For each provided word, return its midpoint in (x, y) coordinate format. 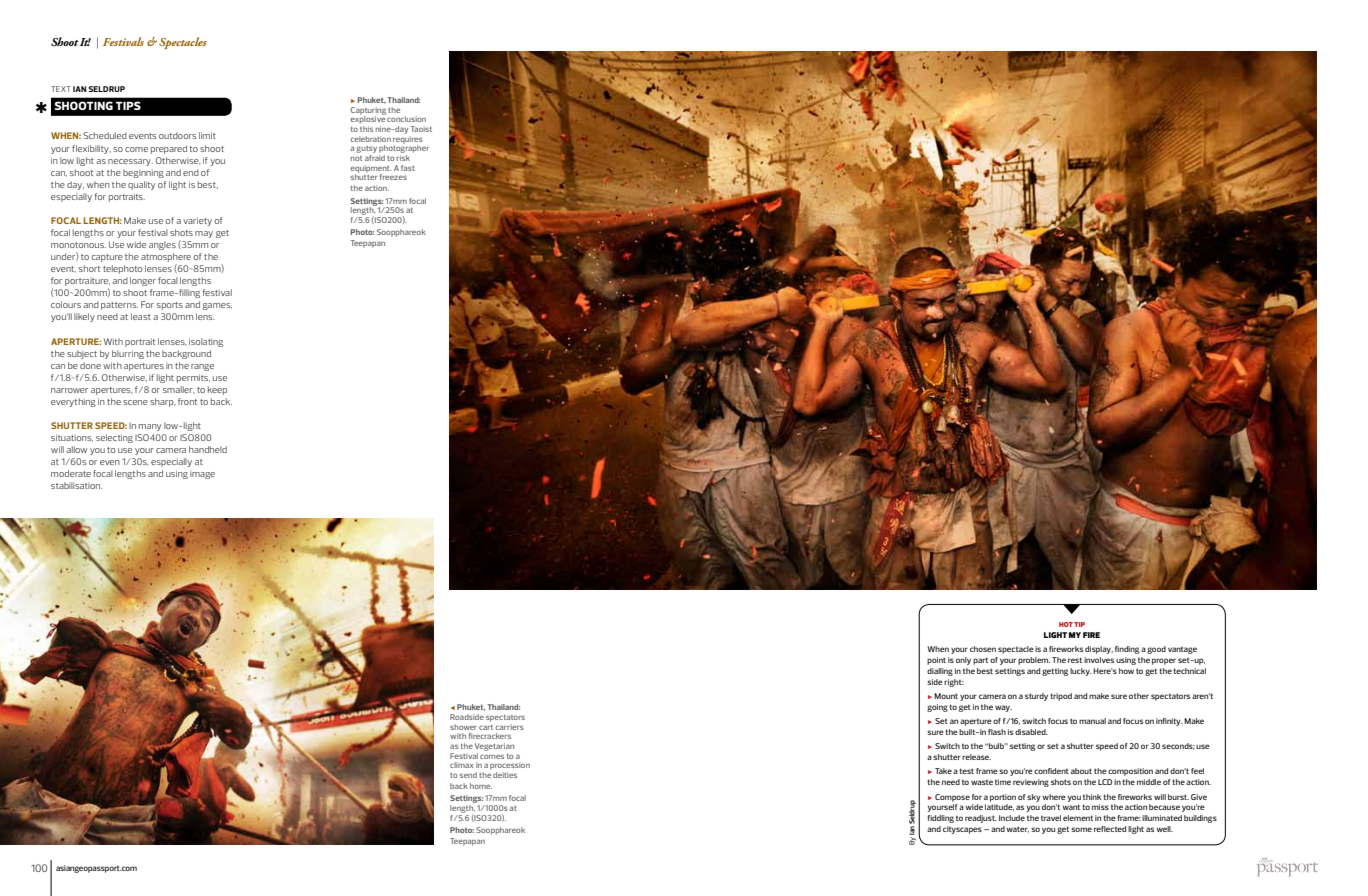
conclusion (406, 119)
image (202, 475)
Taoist (421, 129)
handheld (208, 449)
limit (207, 135)
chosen (983, 649)
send (468, 775)
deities (505, 775)
